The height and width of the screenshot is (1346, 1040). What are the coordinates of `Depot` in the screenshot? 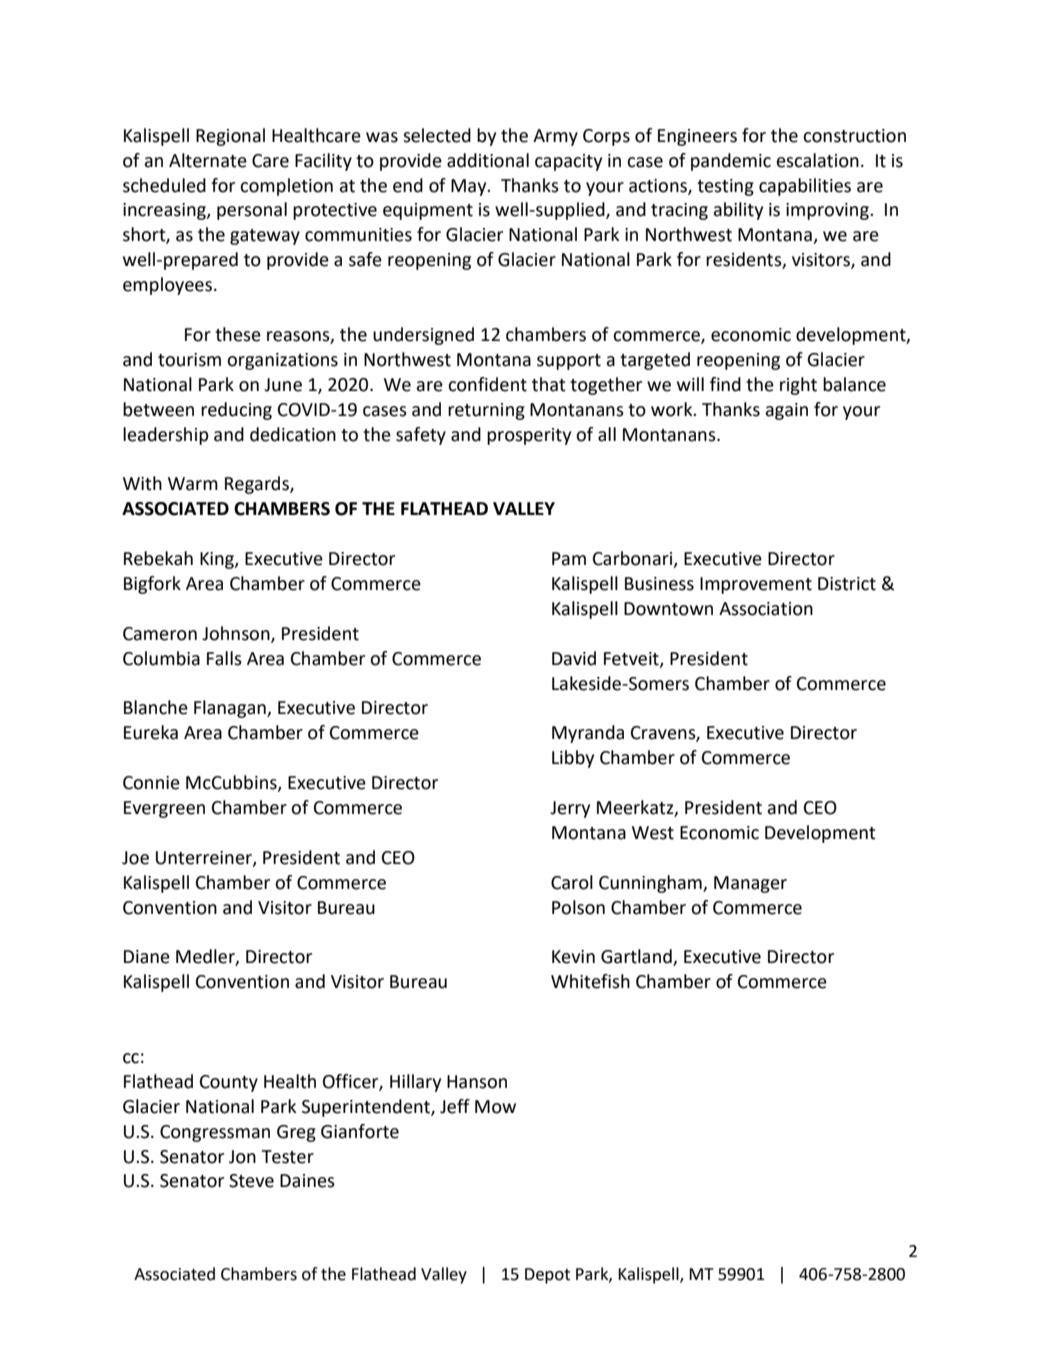 It's located at (547, 1276).
